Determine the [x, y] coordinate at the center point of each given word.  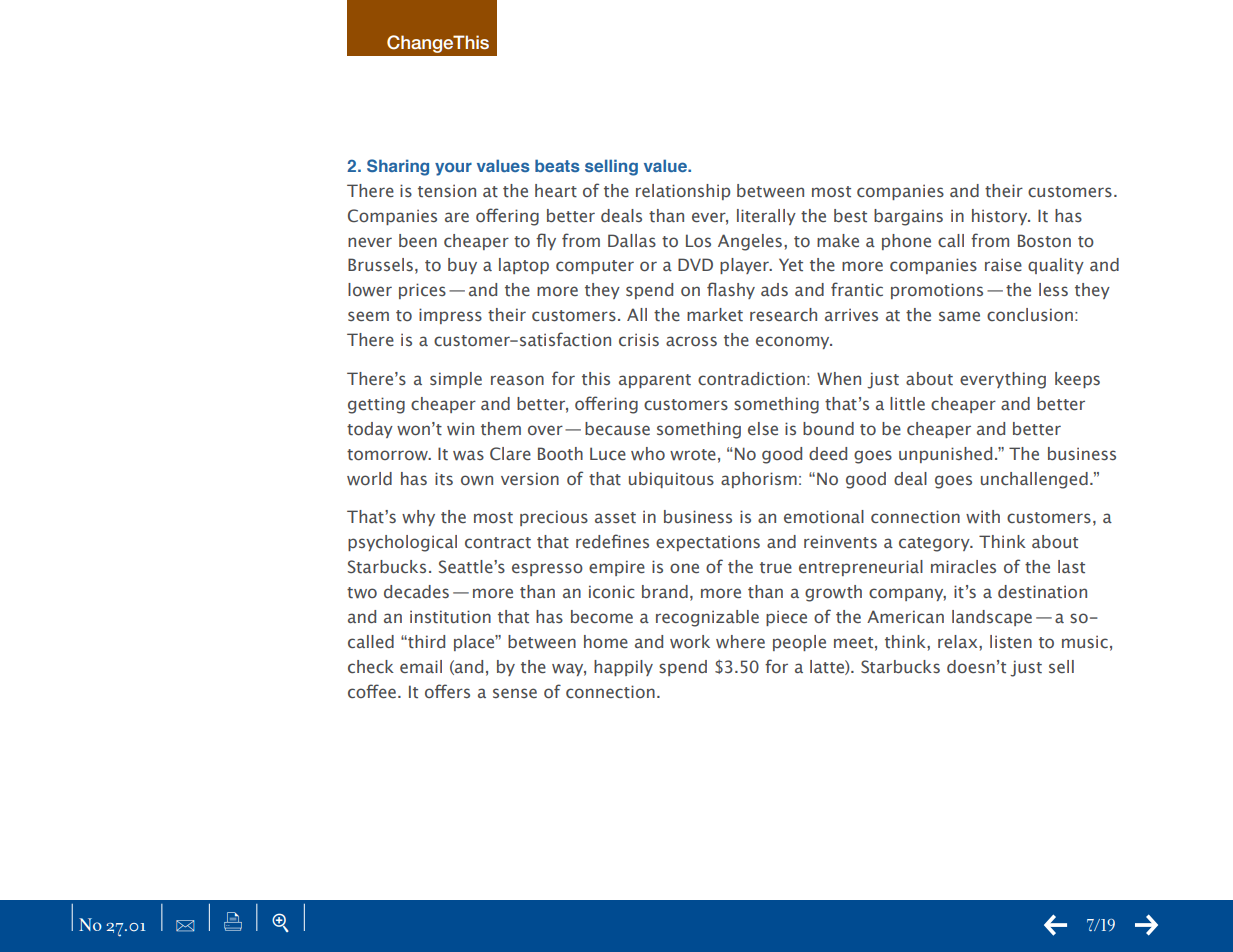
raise [1003, 265]
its [444, 479]
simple [456, 380]
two [362, 593]
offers [447, 691]
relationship [683, 192]
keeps [1077, 380]
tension [447, 191]
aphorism [759, 480]
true [776, 568]
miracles [963, 566]
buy [462, 266]
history [1001, 217]
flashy [731, 290]
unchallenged [1034, 480]
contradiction [751, 379]
